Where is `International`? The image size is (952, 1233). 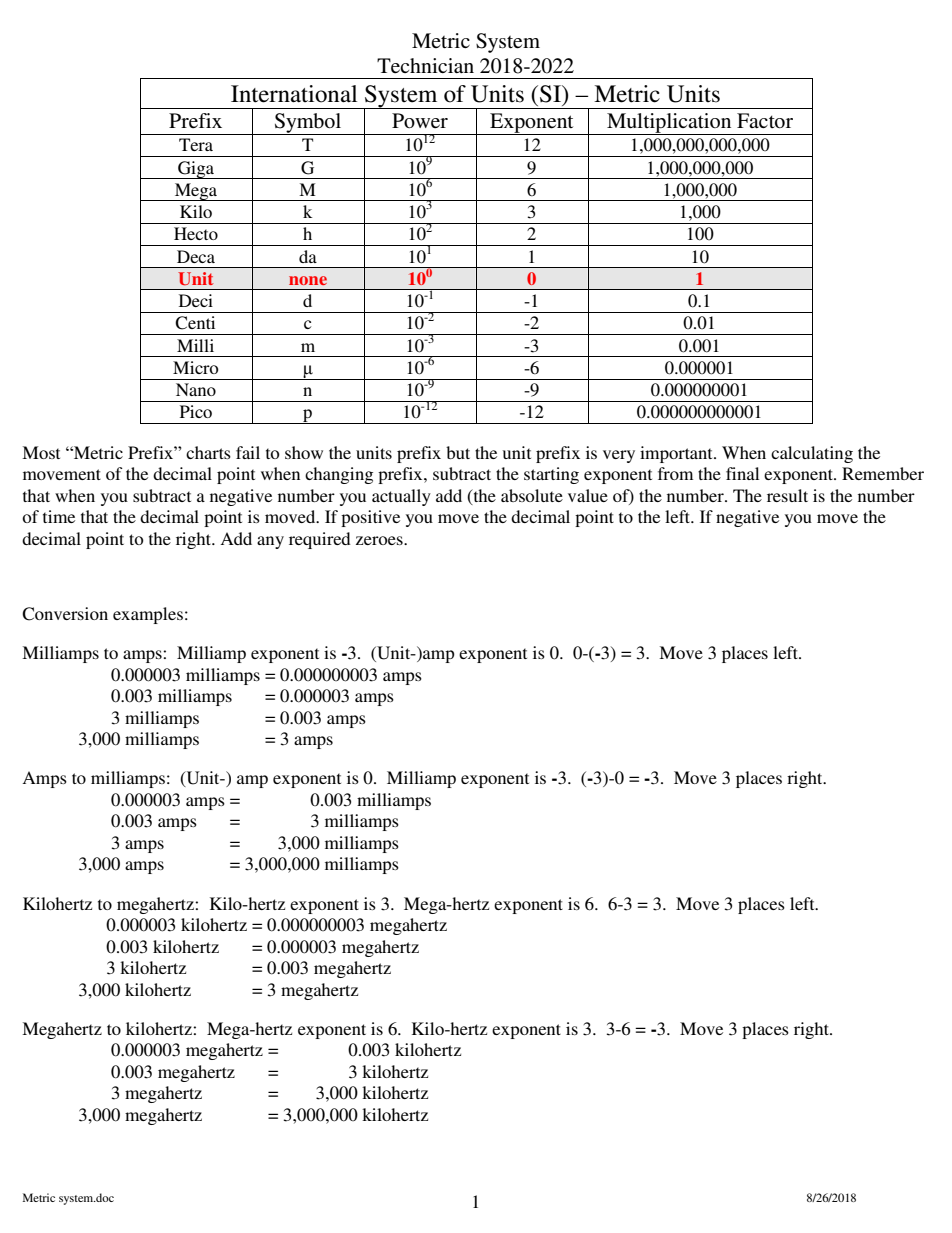 International is located at coordinates (294, 94).
